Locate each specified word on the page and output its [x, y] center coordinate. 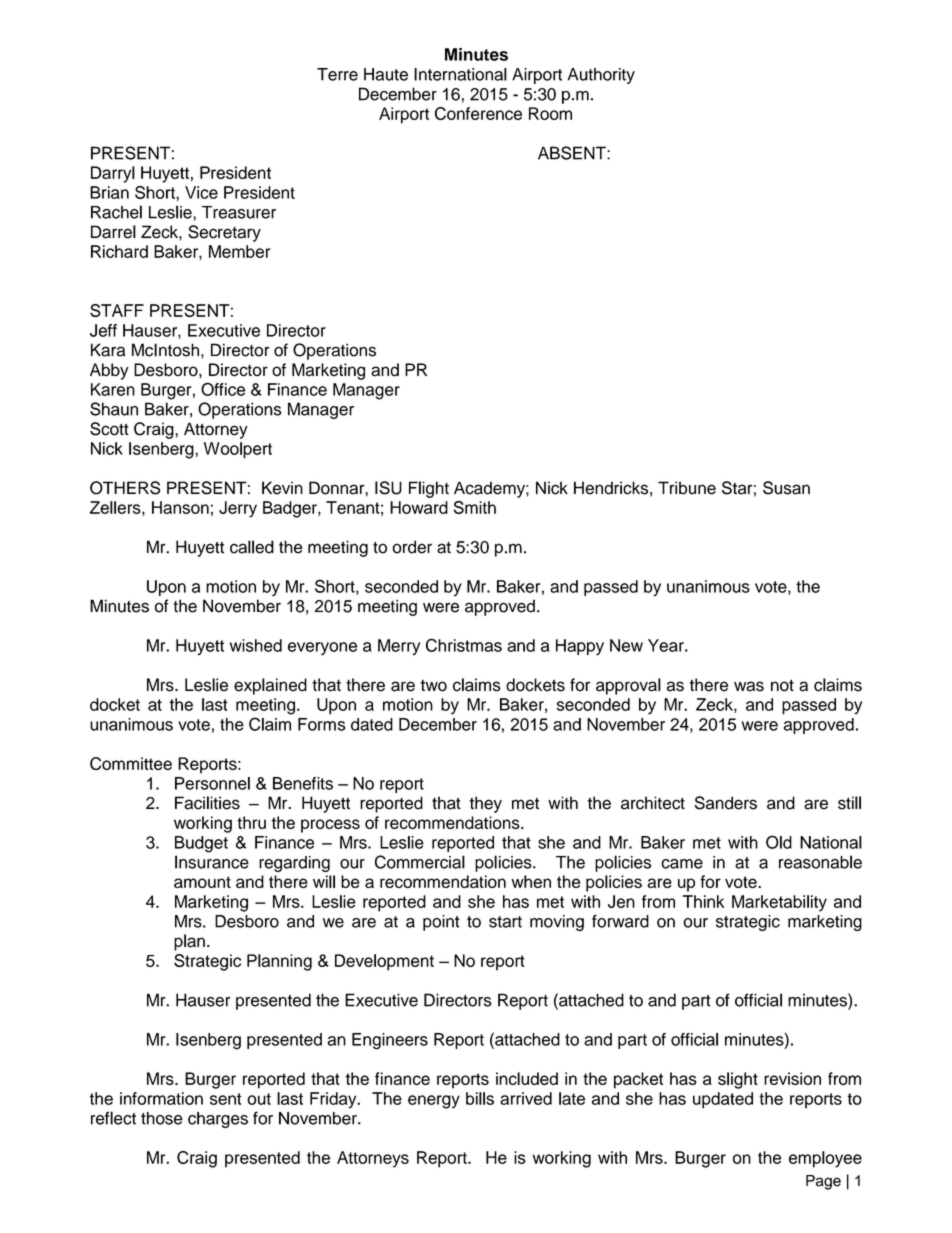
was [749, 686]
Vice [201, 192]
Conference [478, 113]
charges [218, 1120]
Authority [601, 76]
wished [256, 645]
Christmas [464, 645]
